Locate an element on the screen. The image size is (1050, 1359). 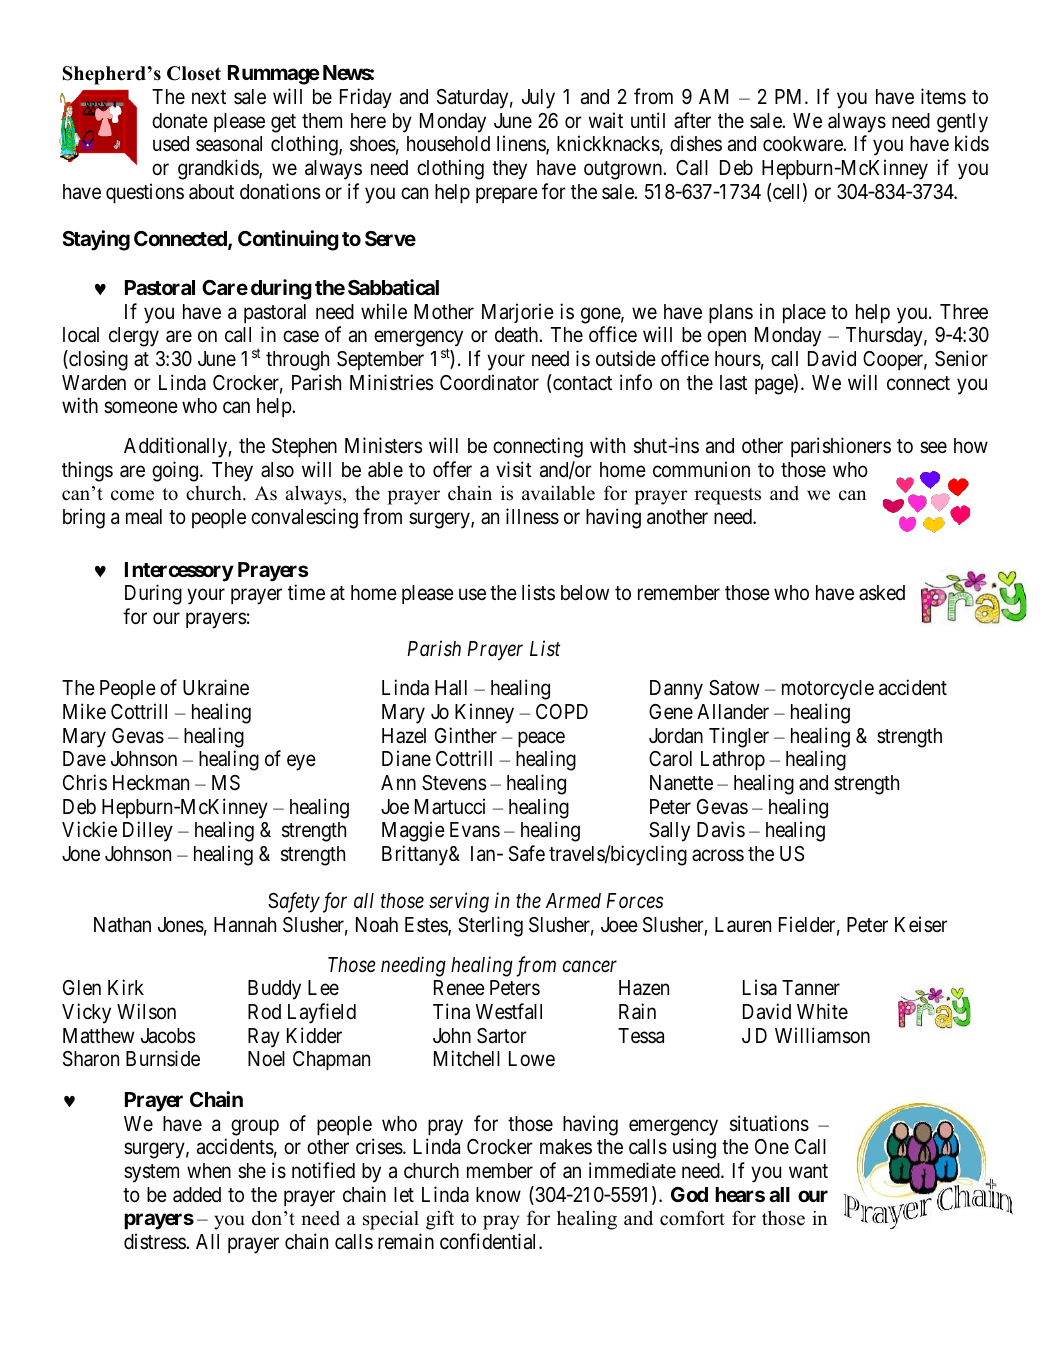
Intercessory is located at coordinates (179, 572).
